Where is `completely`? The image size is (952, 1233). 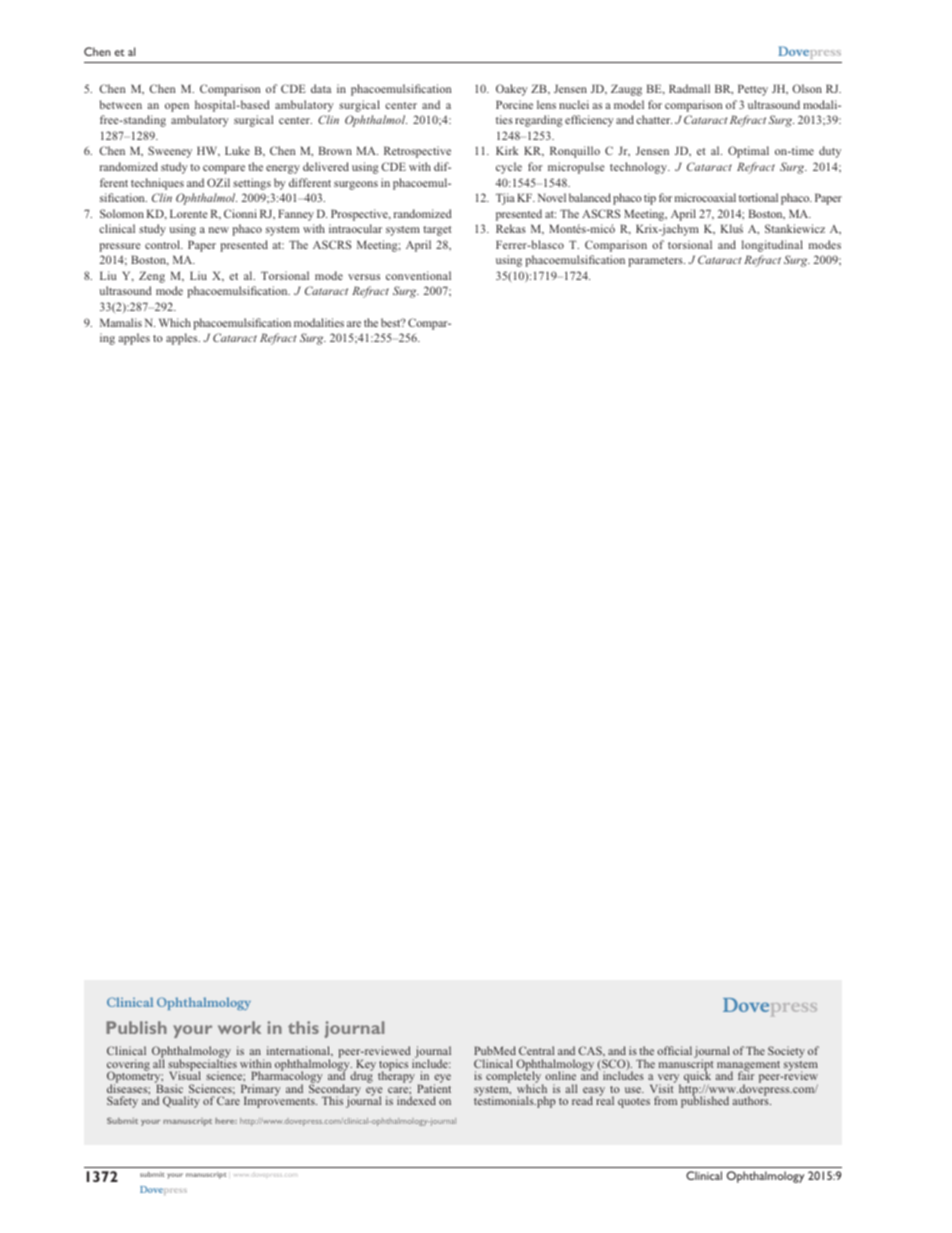 completely is located at coordinates (515, 1078).
